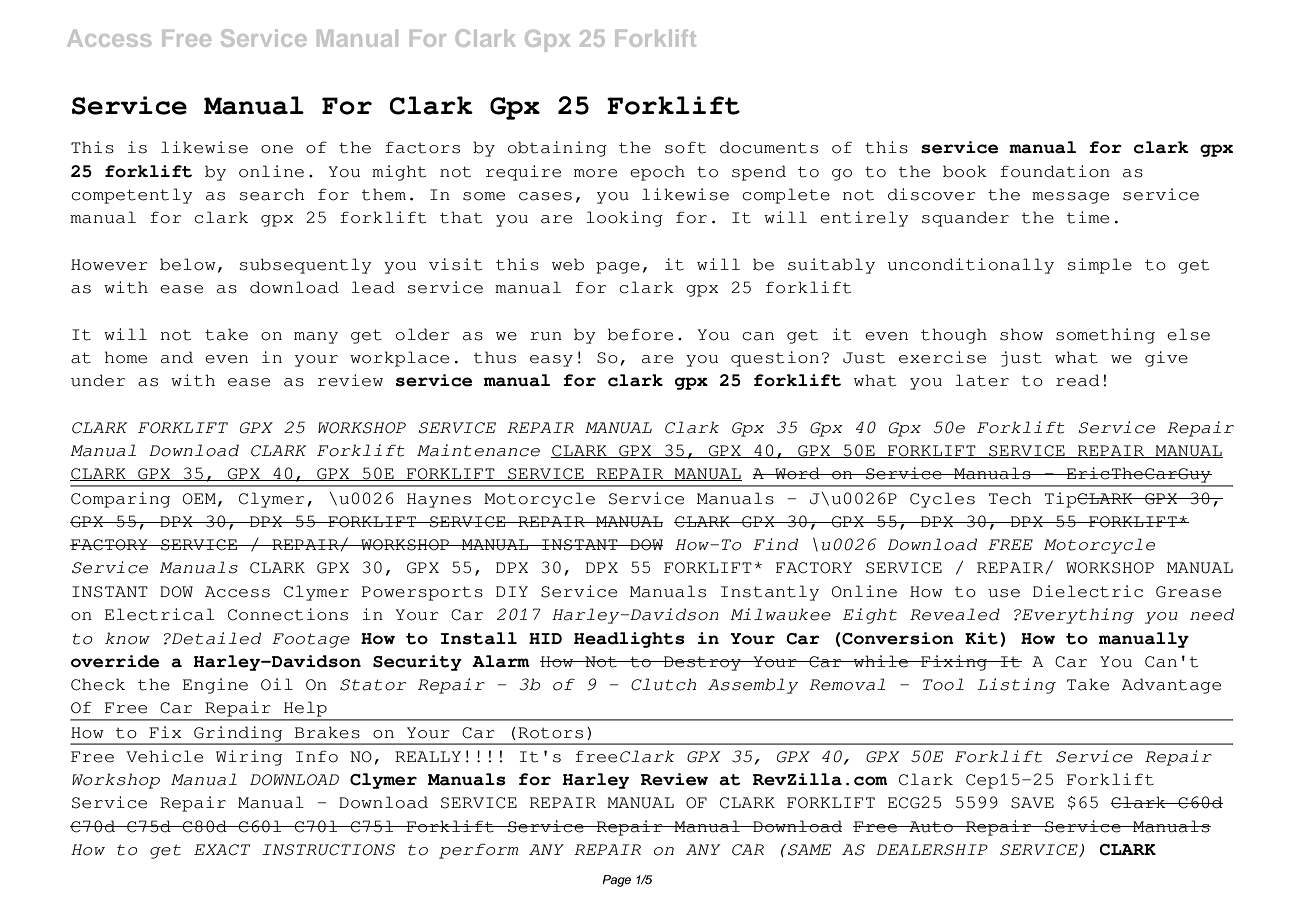 This image has height=924, width=1308. Describe the element at coordinates (1055, 171) in the image. I see `foundation` at that location.
